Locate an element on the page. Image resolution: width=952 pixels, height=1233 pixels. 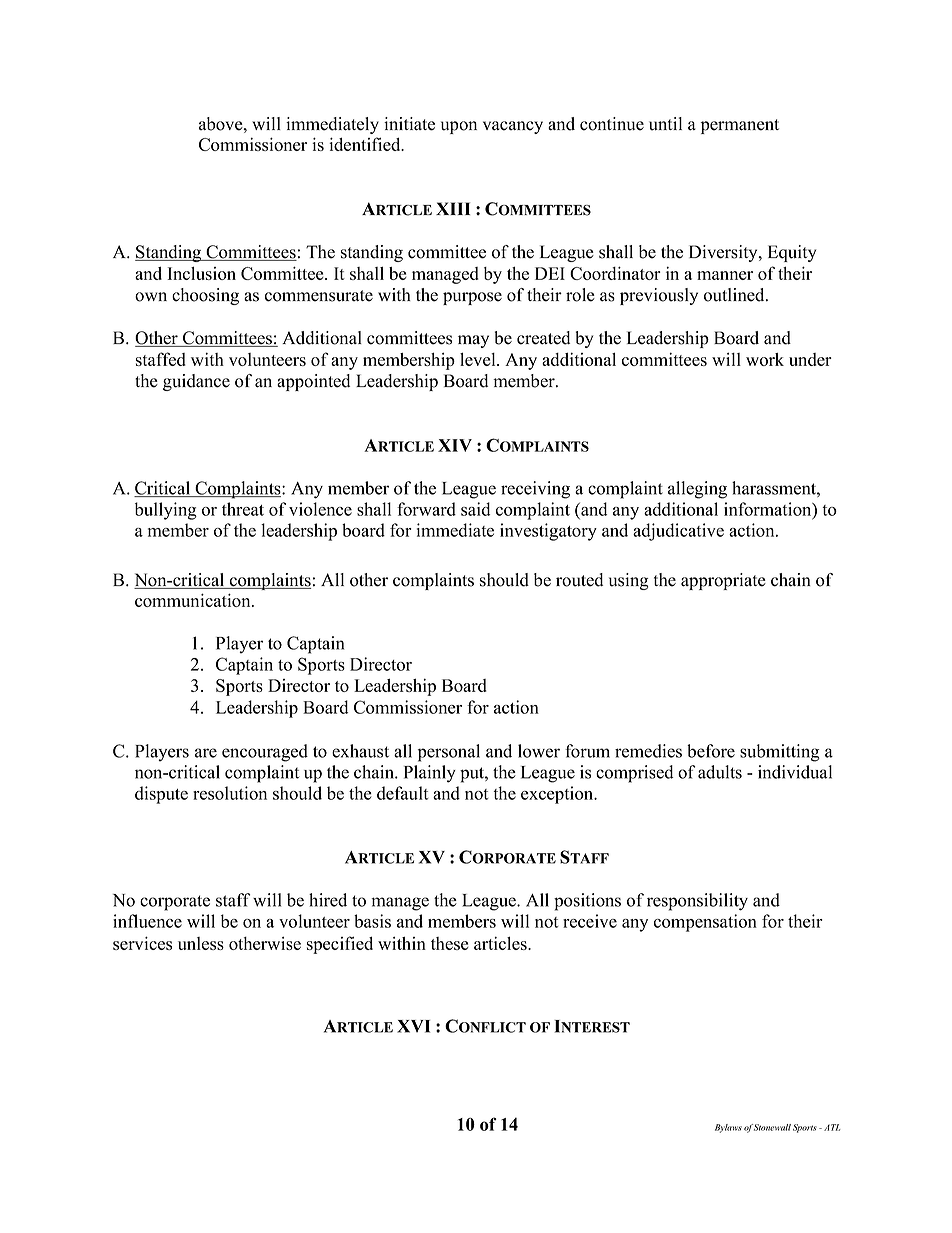
XVI is located at coordinates (413, 1026).
